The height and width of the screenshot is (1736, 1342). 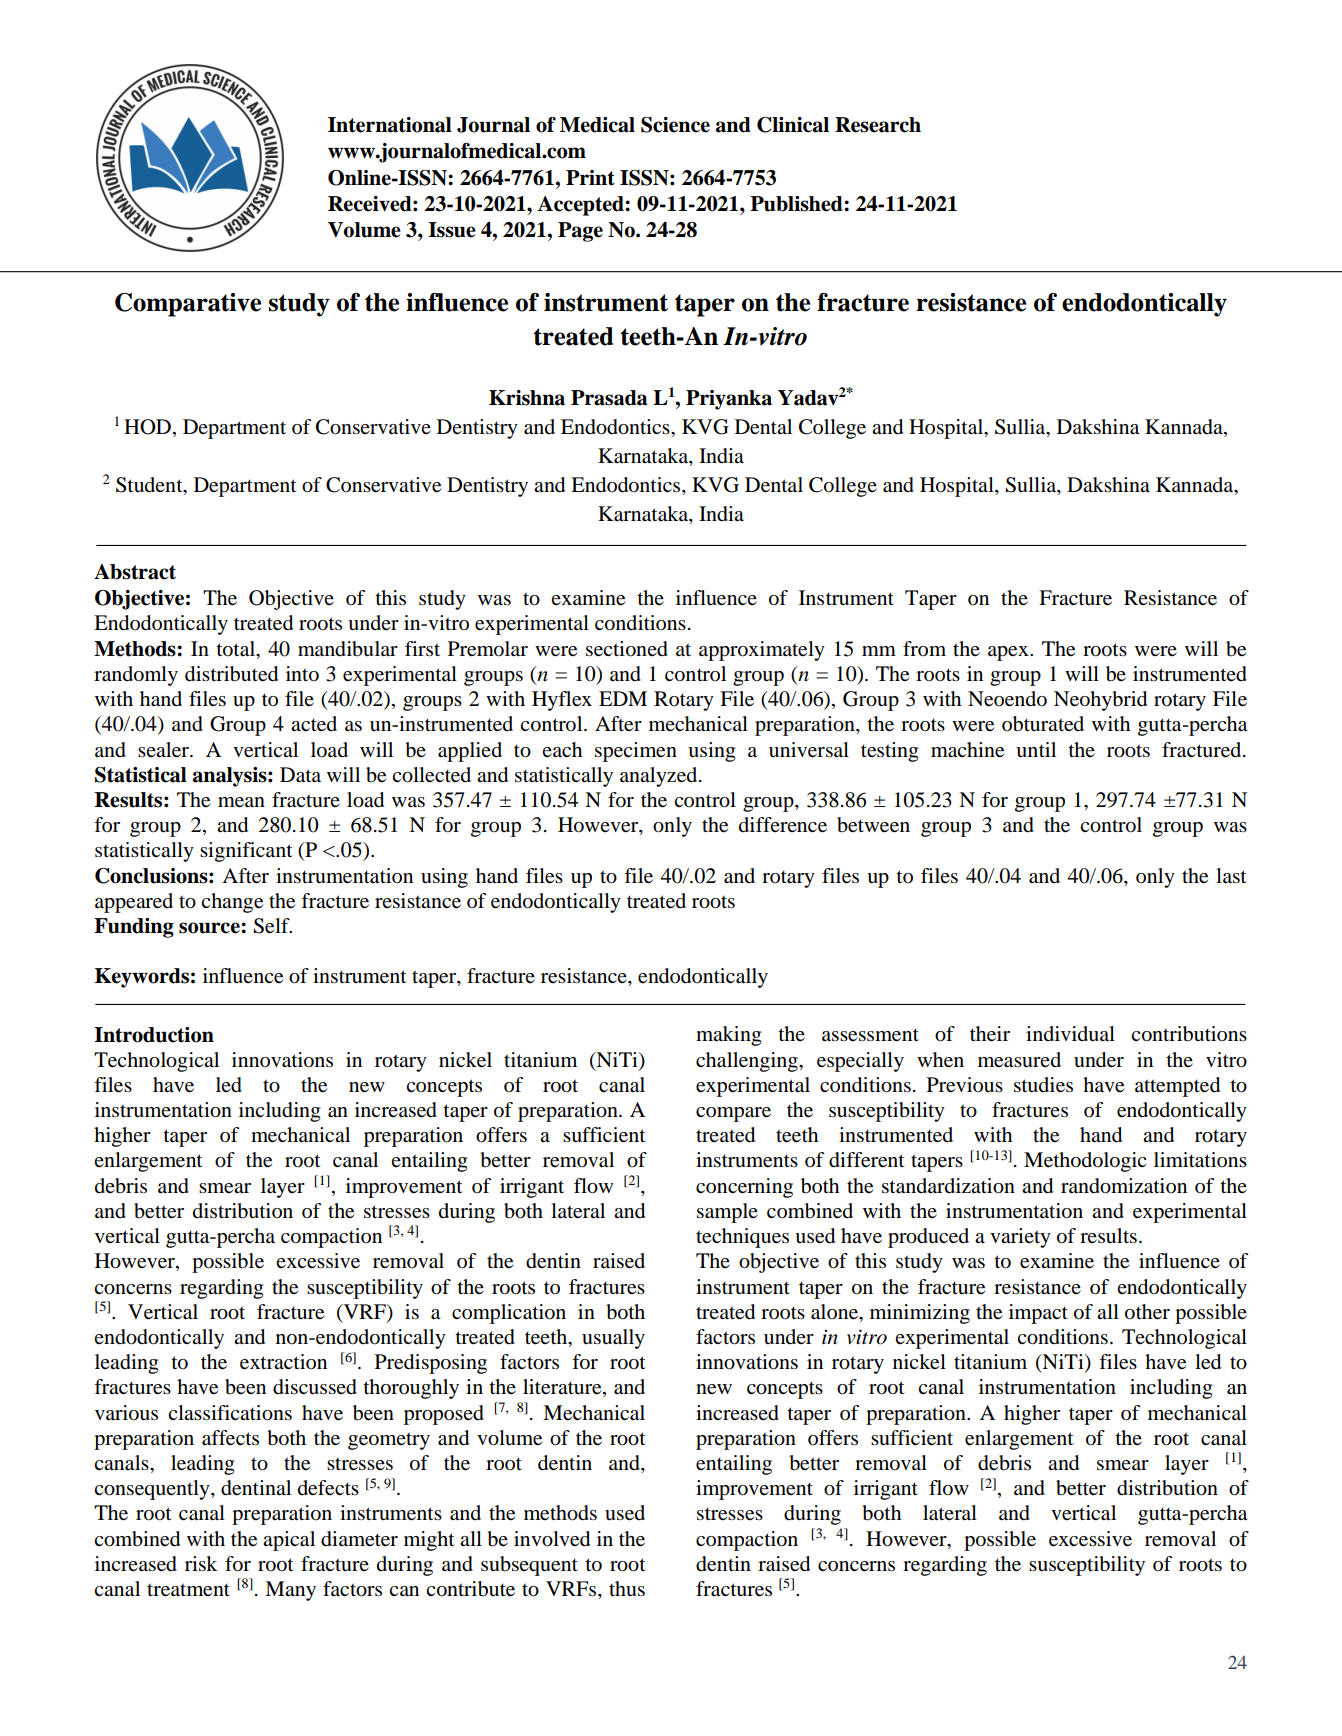 What do you see at coordinates (246, 852) in the screenshot?
I see `significant` at bounding box center [246, 852].
